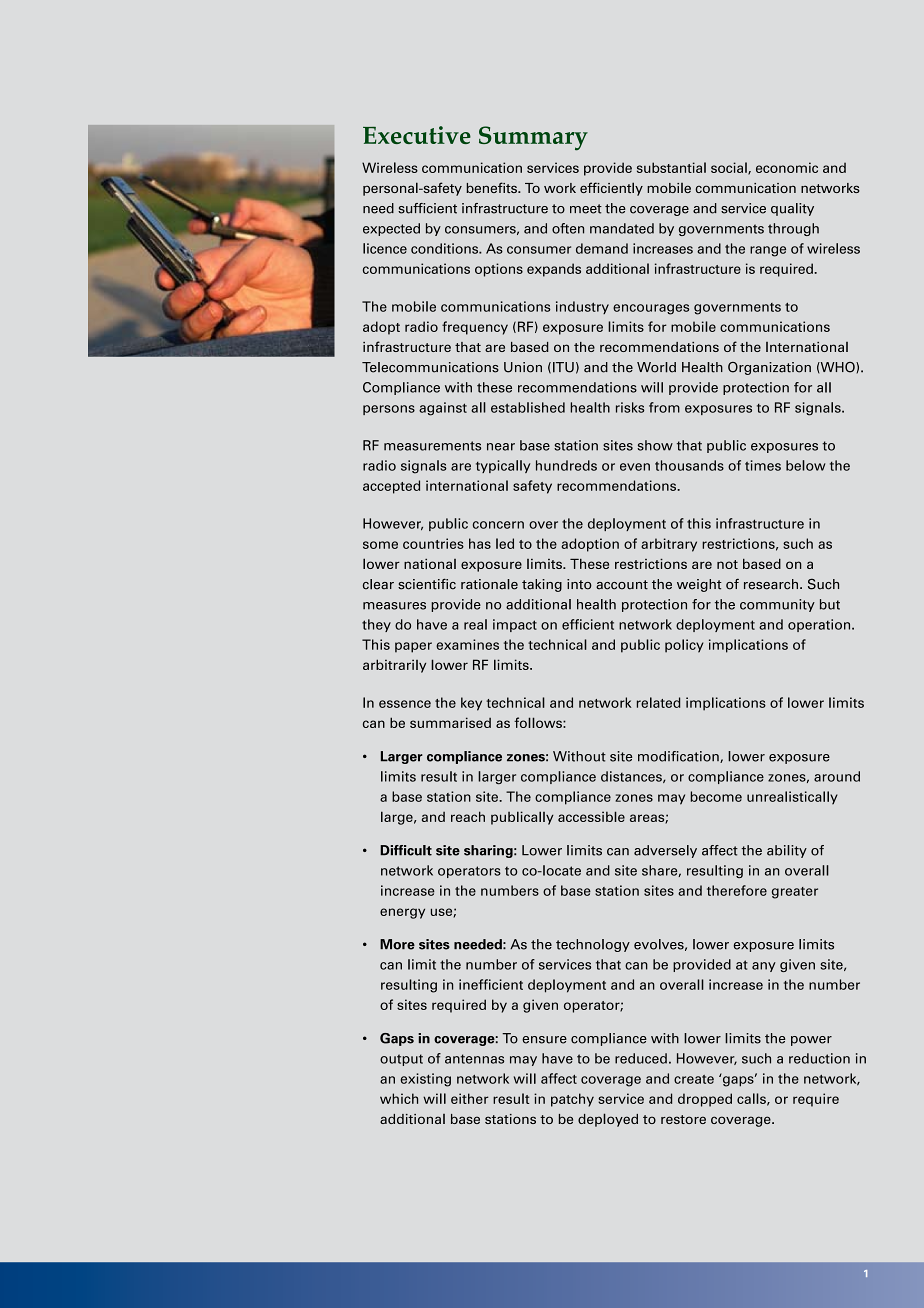  I want to click on related, so click(658, 702).
